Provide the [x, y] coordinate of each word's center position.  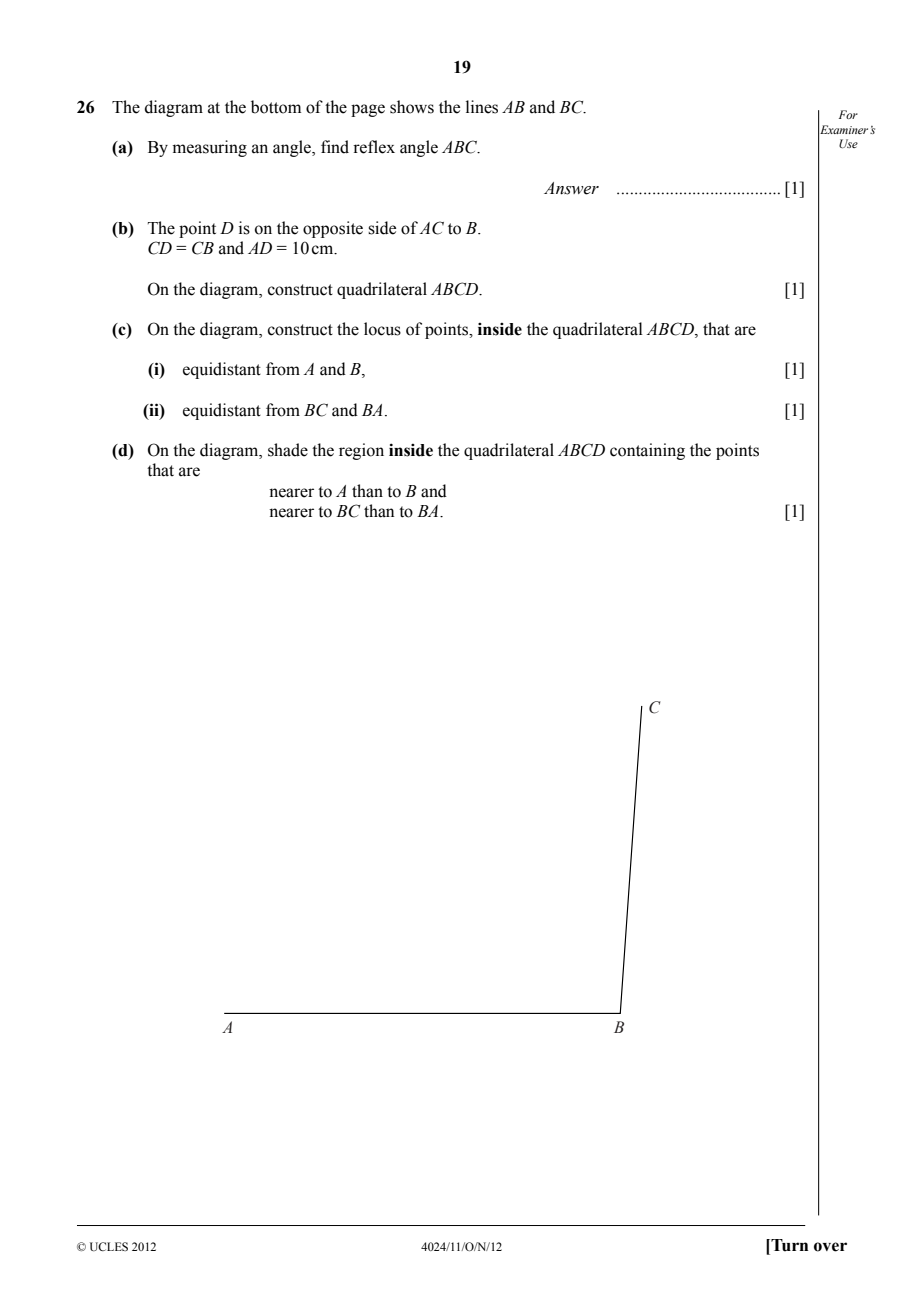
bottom [276, 107]
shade [288, 450]
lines [482, 107]
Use [848, 143]
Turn [788, 1245]
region [361, 451]
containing [647, 451]
